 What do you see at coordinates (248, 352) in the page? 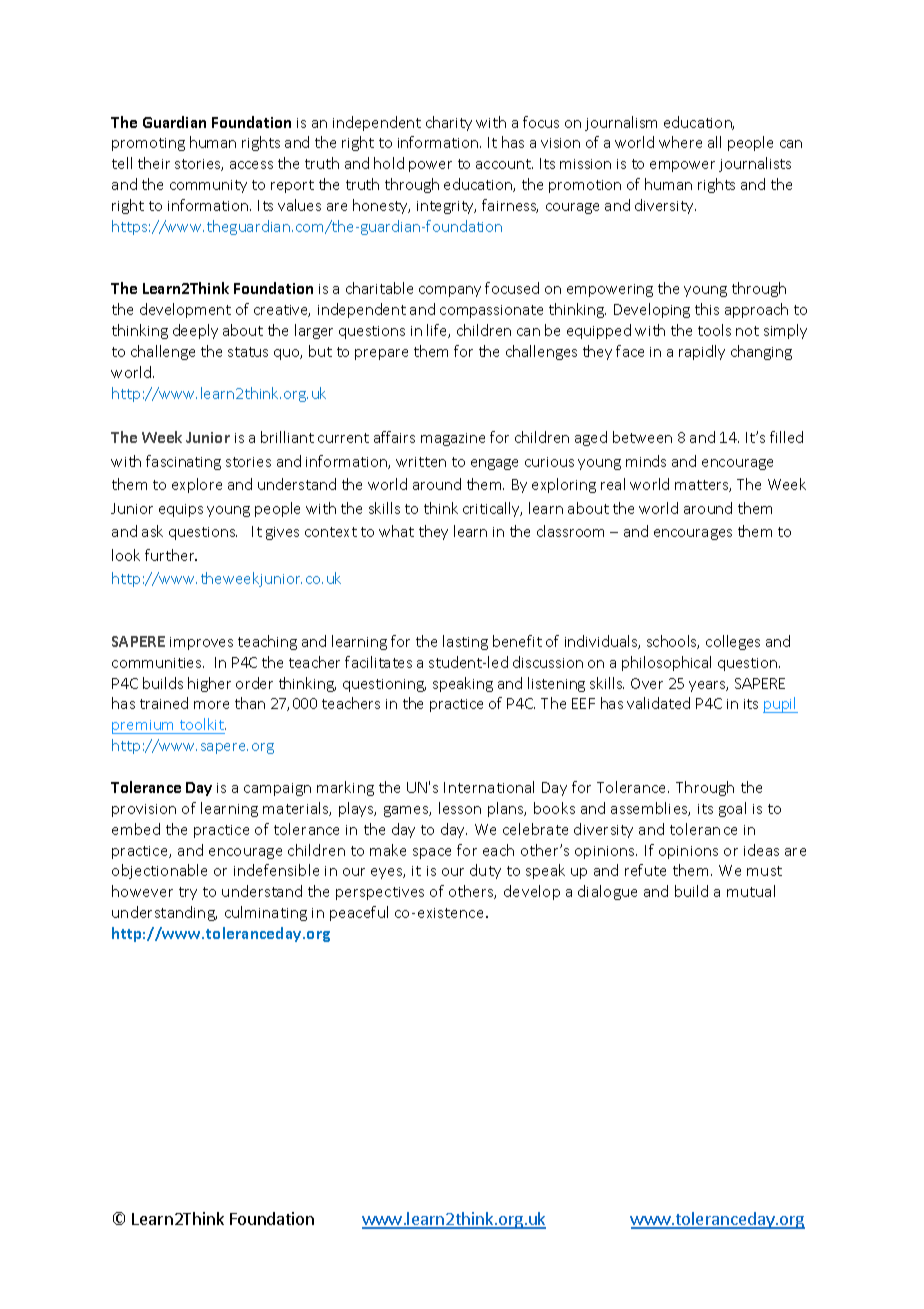
I see `status` at bounding box center [248, 352].
